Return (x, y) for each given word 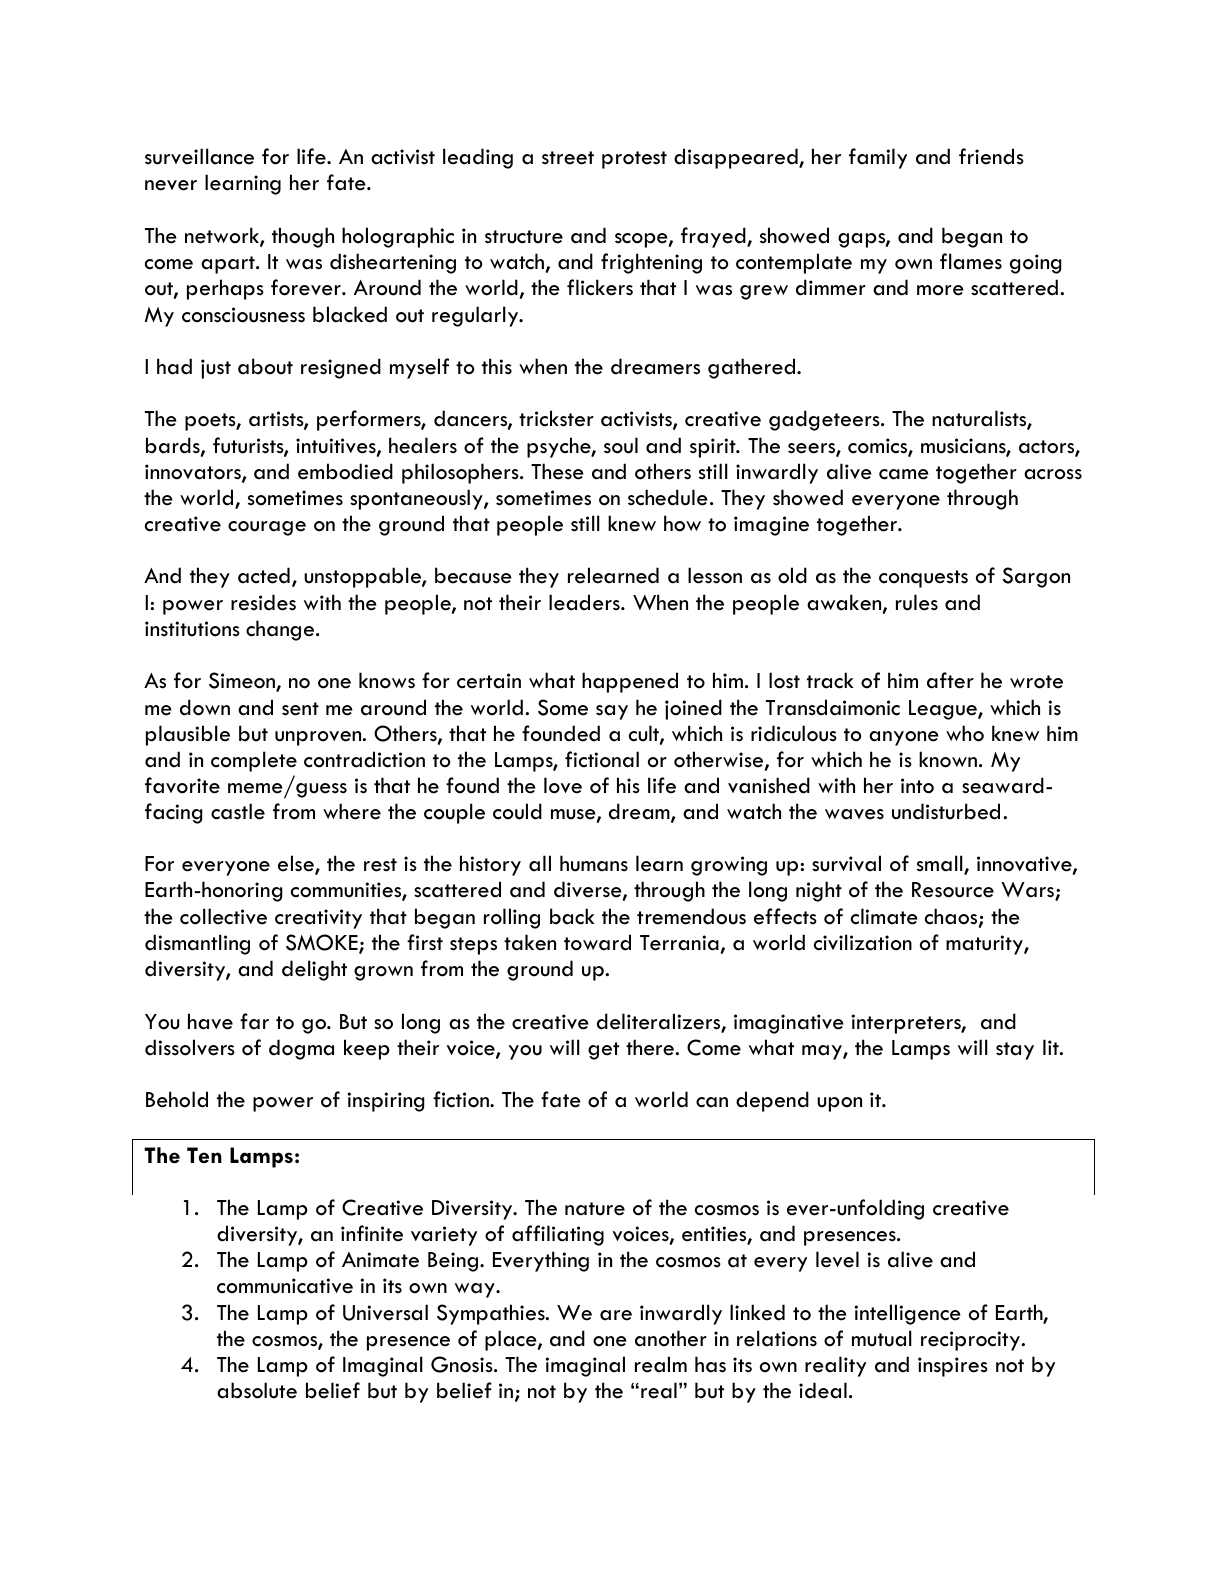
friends (991, 156)
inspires (953, 1367)
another (671, 1338)
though (303, 237)
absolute (257, 1390)
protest (634, 160)
